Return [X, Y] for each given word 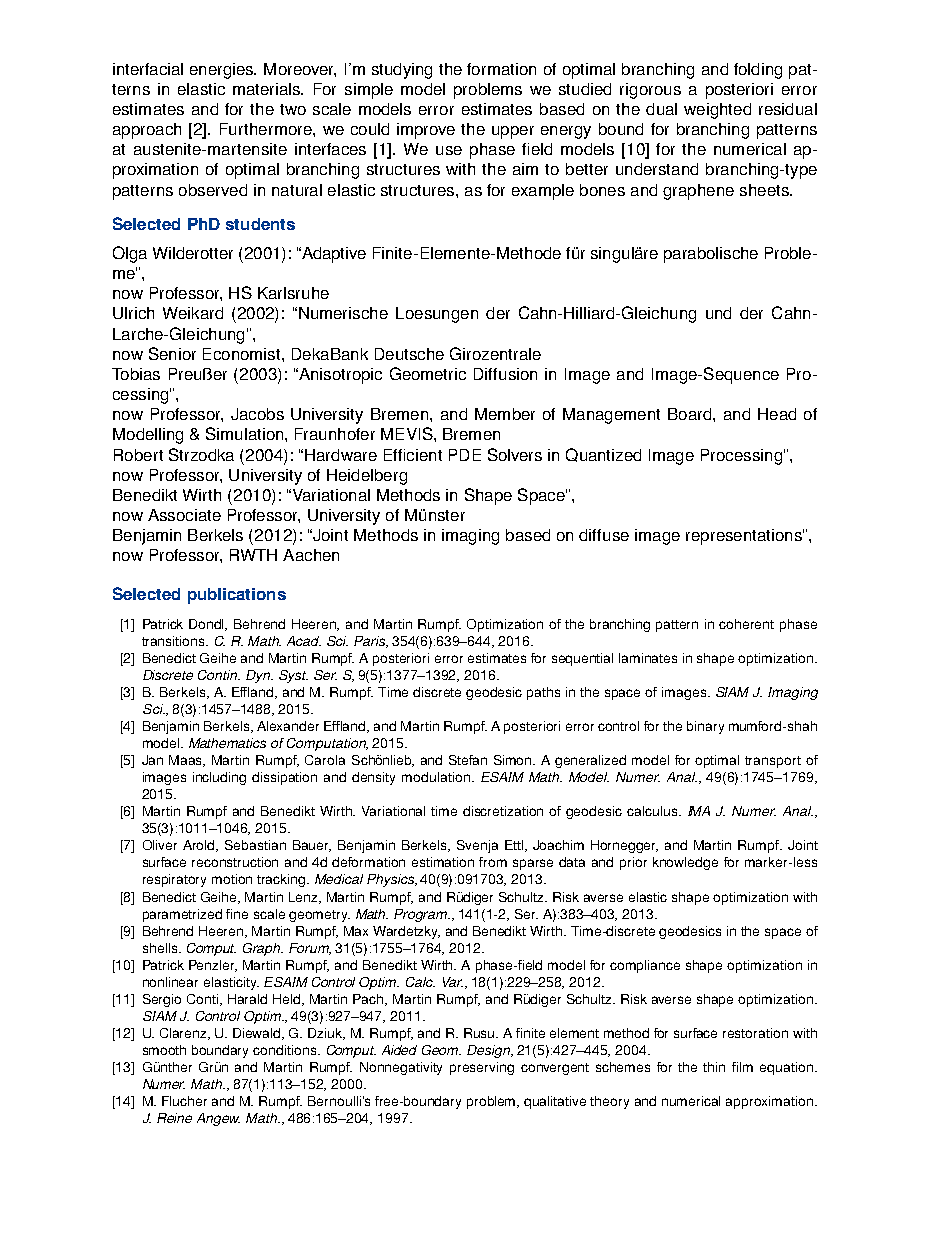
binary [705, 727]
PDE [465, 455]
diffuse [604, 535]
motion [232, 879]
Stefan [468, 760]
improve [426, 131]
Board [691, 414]
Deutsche [409, 354]
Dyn [259, 676]
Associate [184, 515]
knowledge [685, 863]
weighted [717, 111]
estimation [443, 862]
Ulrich [133, 313]
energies [223, 71]
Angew [218, 1119]
